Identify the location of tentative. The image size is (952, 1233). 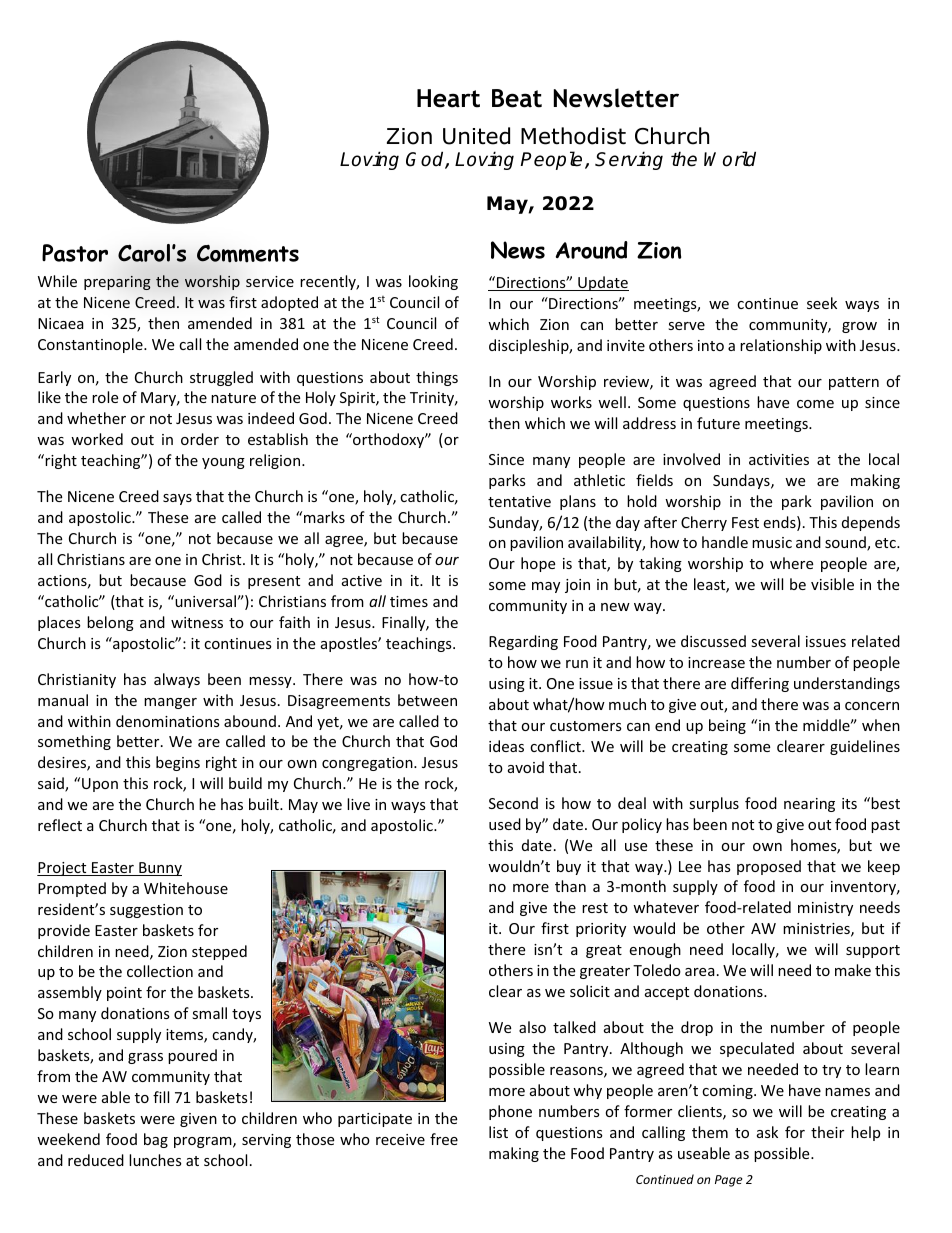
(519, 501).
